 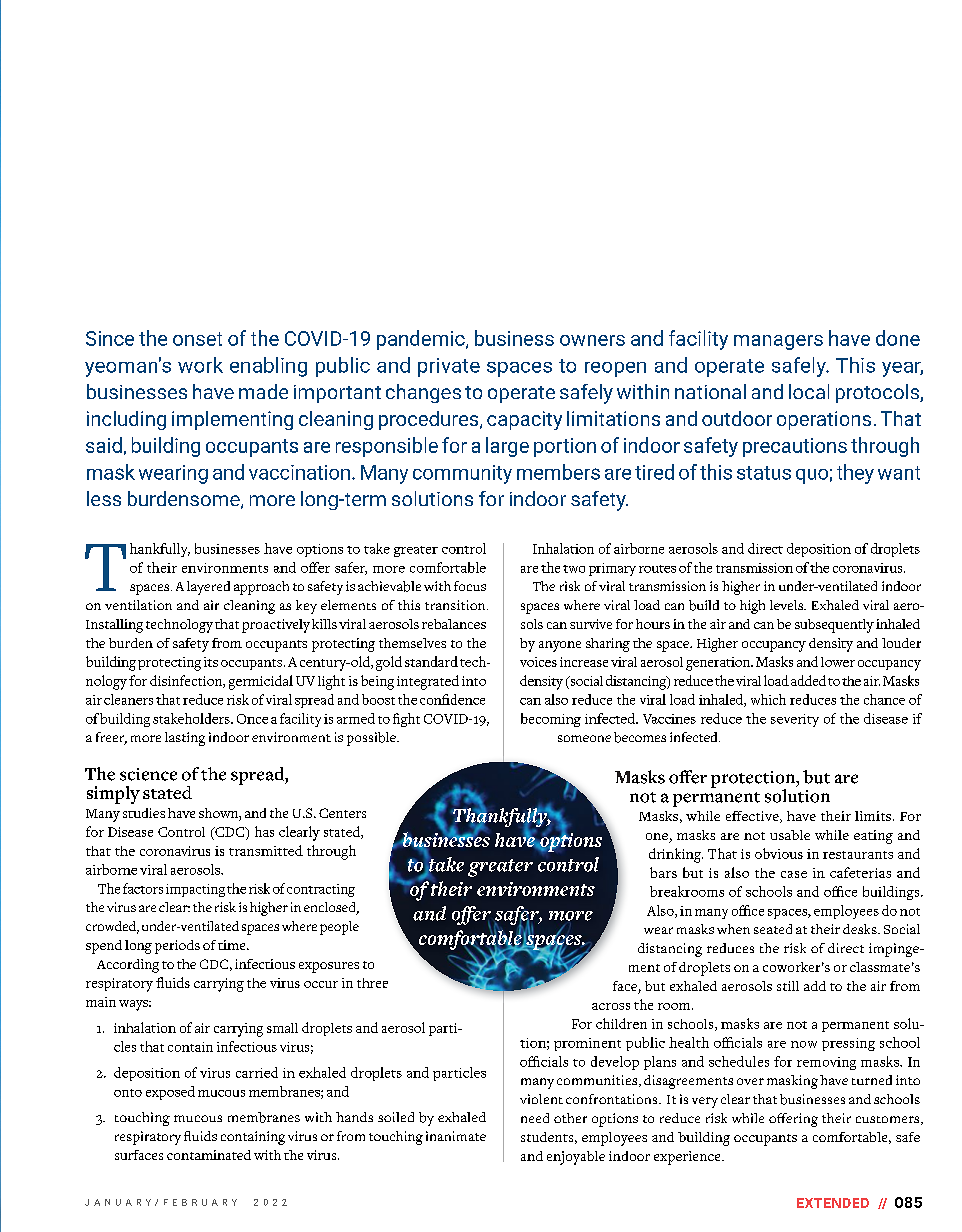 What do you see at coordinates (470, 586) in the page?
I see `focus` at bounding box center [470, 586].
